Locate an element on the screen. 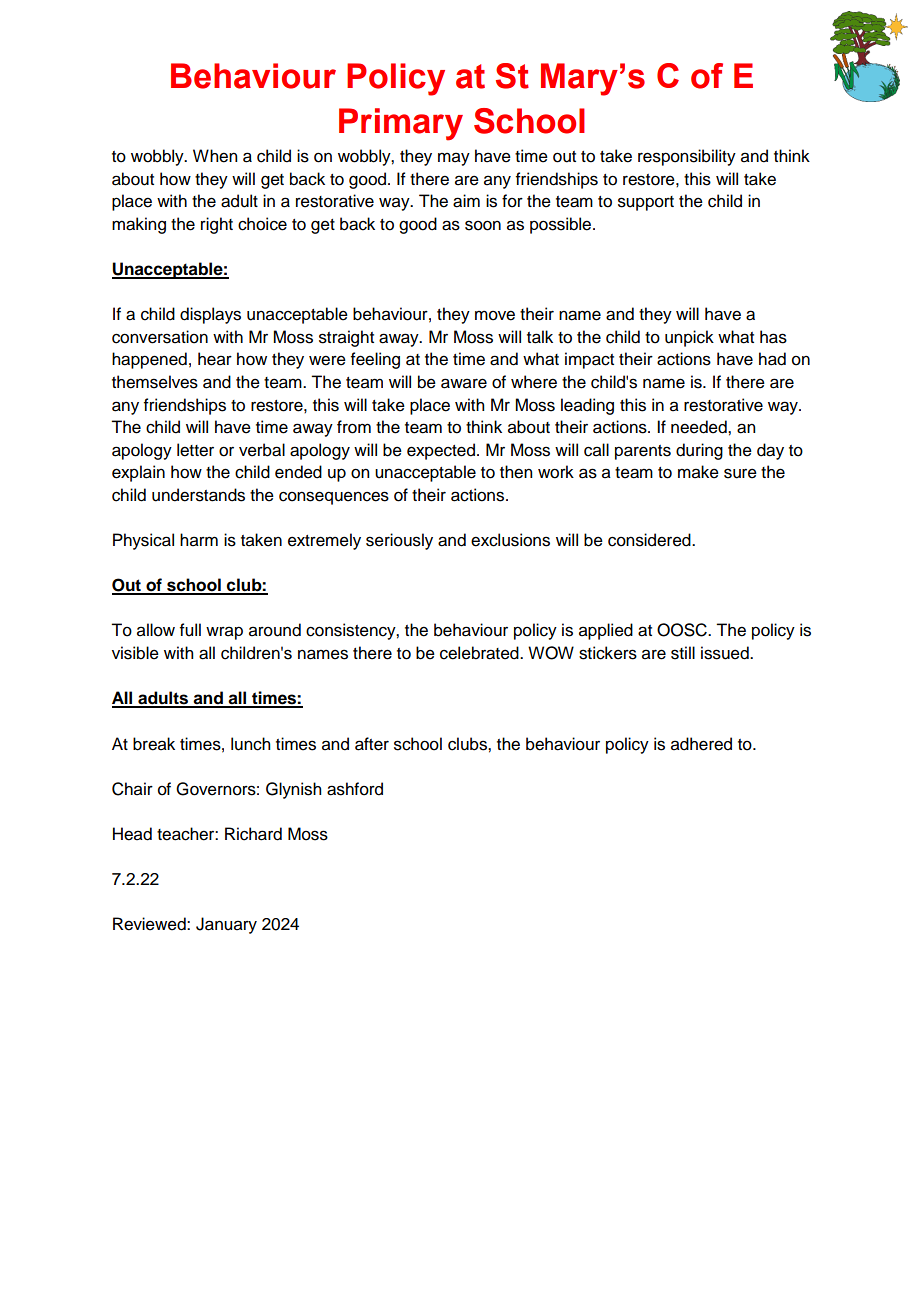 Image resolution: width=924 pixels, height=1307 pixels. ashford is located at coordinates (355, 789).
